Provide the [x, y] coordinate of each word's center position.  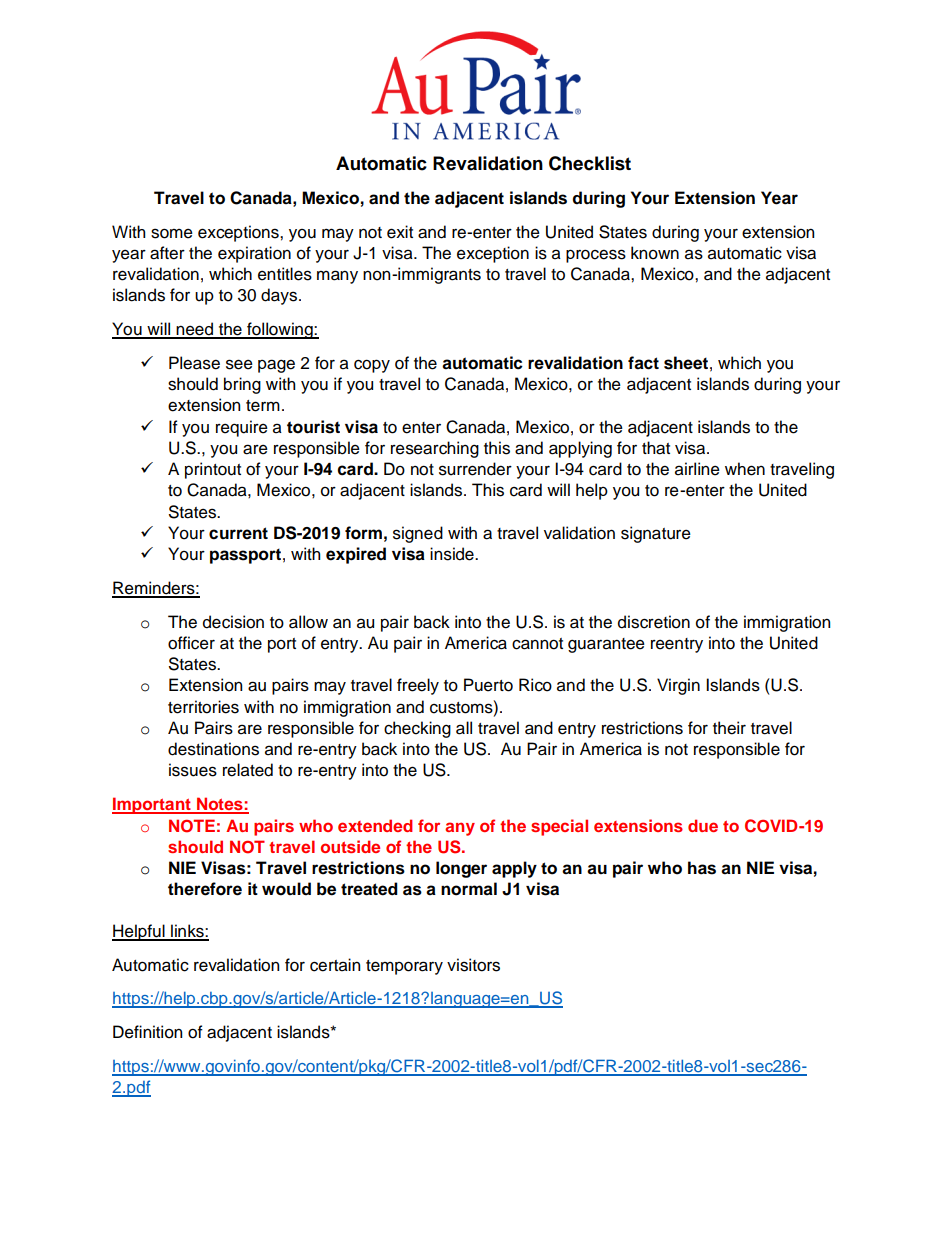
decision [233, 622]
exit [400, 232]
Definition [147, 1032]
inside [453, 554]
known [655, 253]
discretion [654, 622]
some [172, 233]
